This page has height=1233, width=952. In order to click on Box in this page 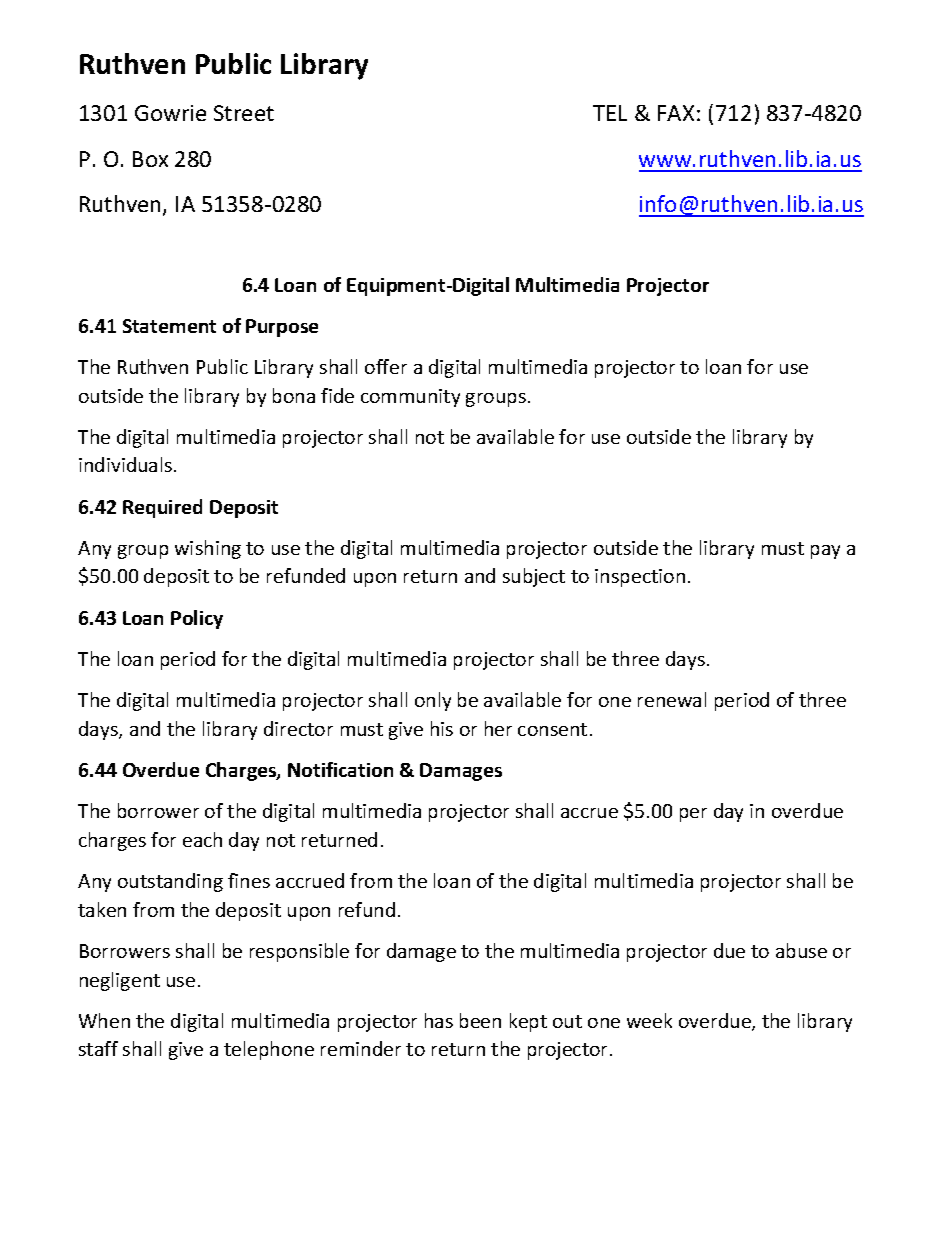, I will do `click(150, 159)`.
